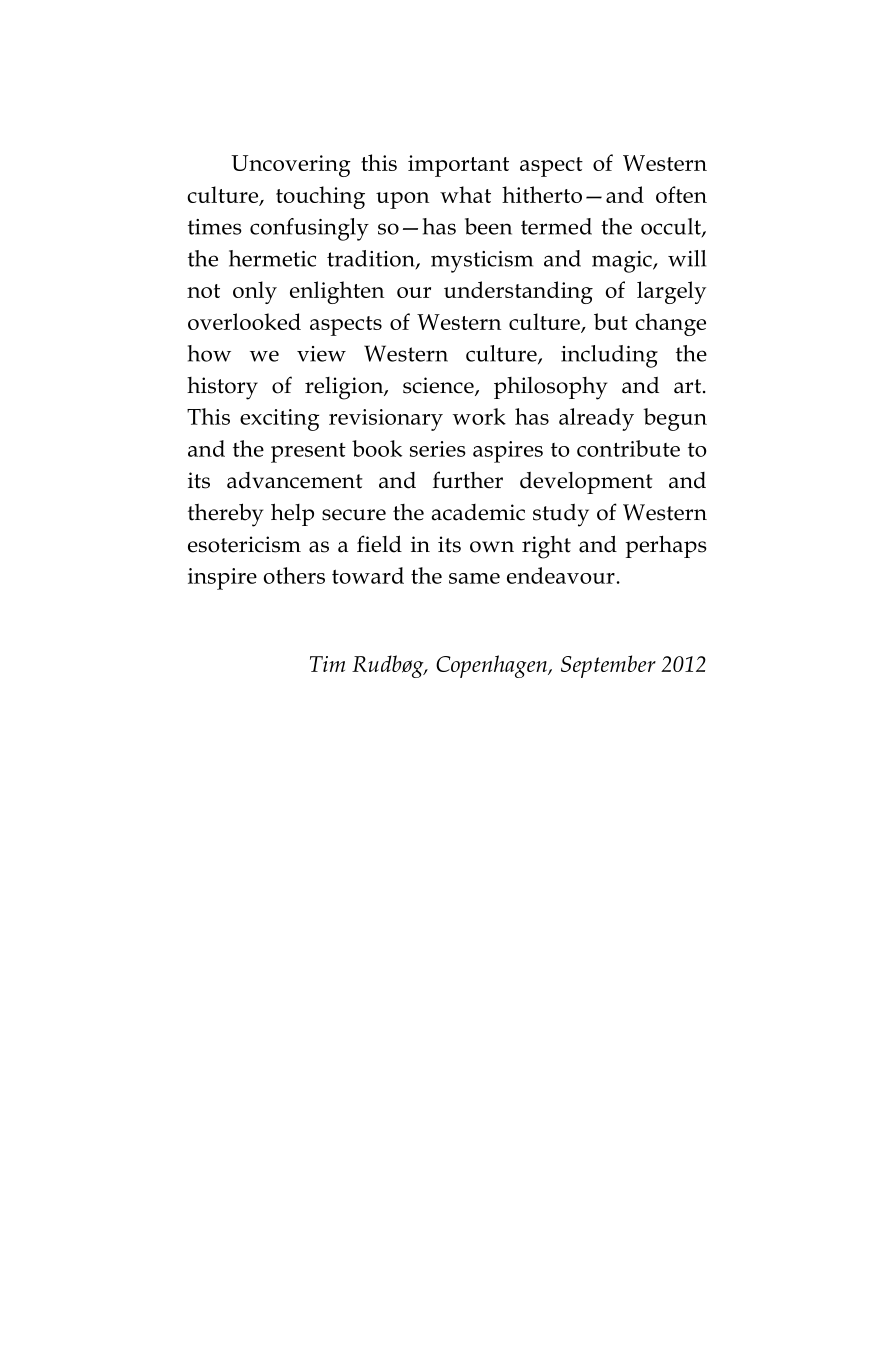 The image size is (896, 1351). I want to click on same, so click(474, 578).
